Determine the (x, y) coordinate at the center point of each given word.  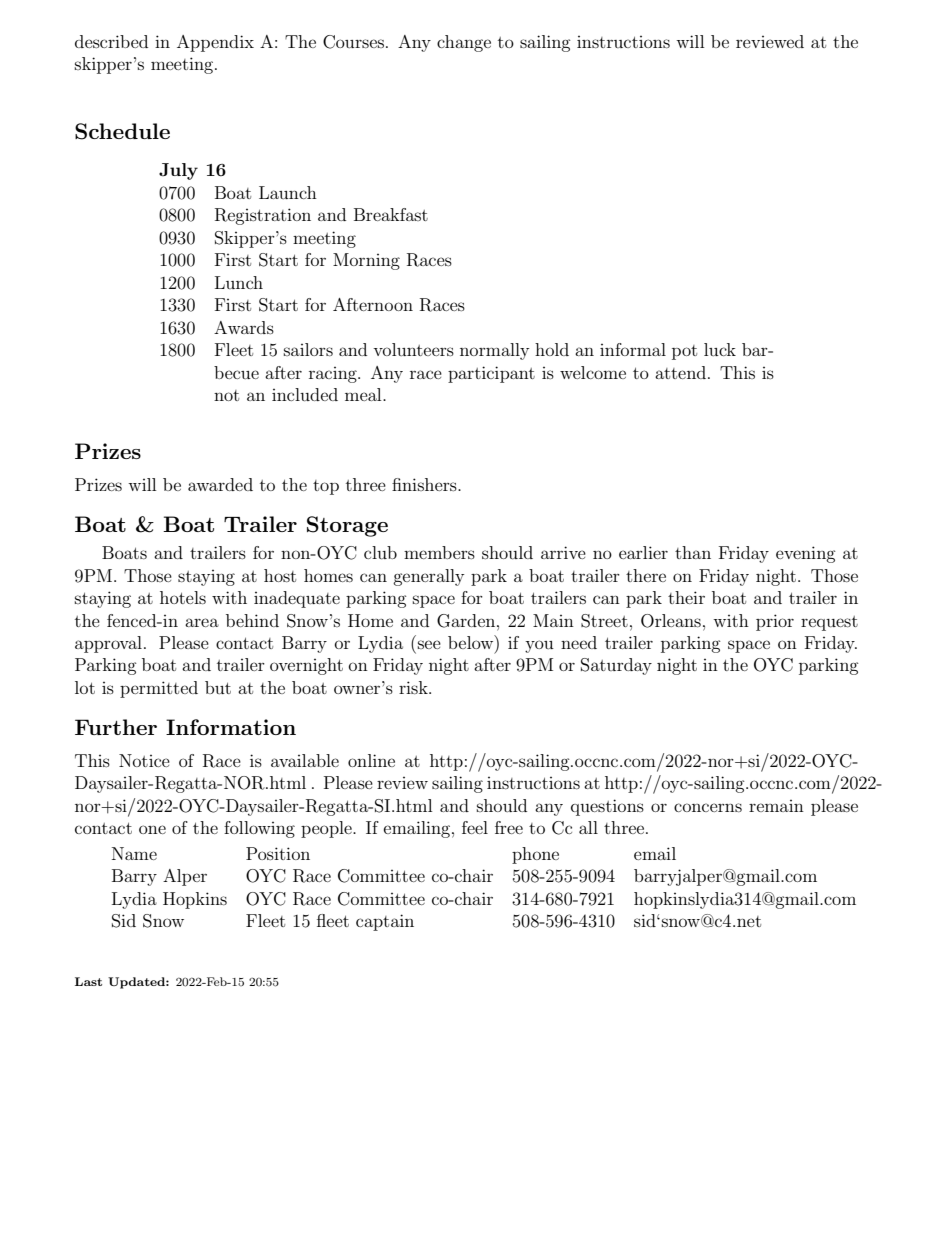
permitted (159, 689)
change (464, 43)
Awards (244, 327)
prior (775, 622)
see (429, 644)
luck (720, 349)
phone (535, 855)
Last (88, 981)
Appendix (215, 43)
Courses (353, 42)
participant (491, 374)
